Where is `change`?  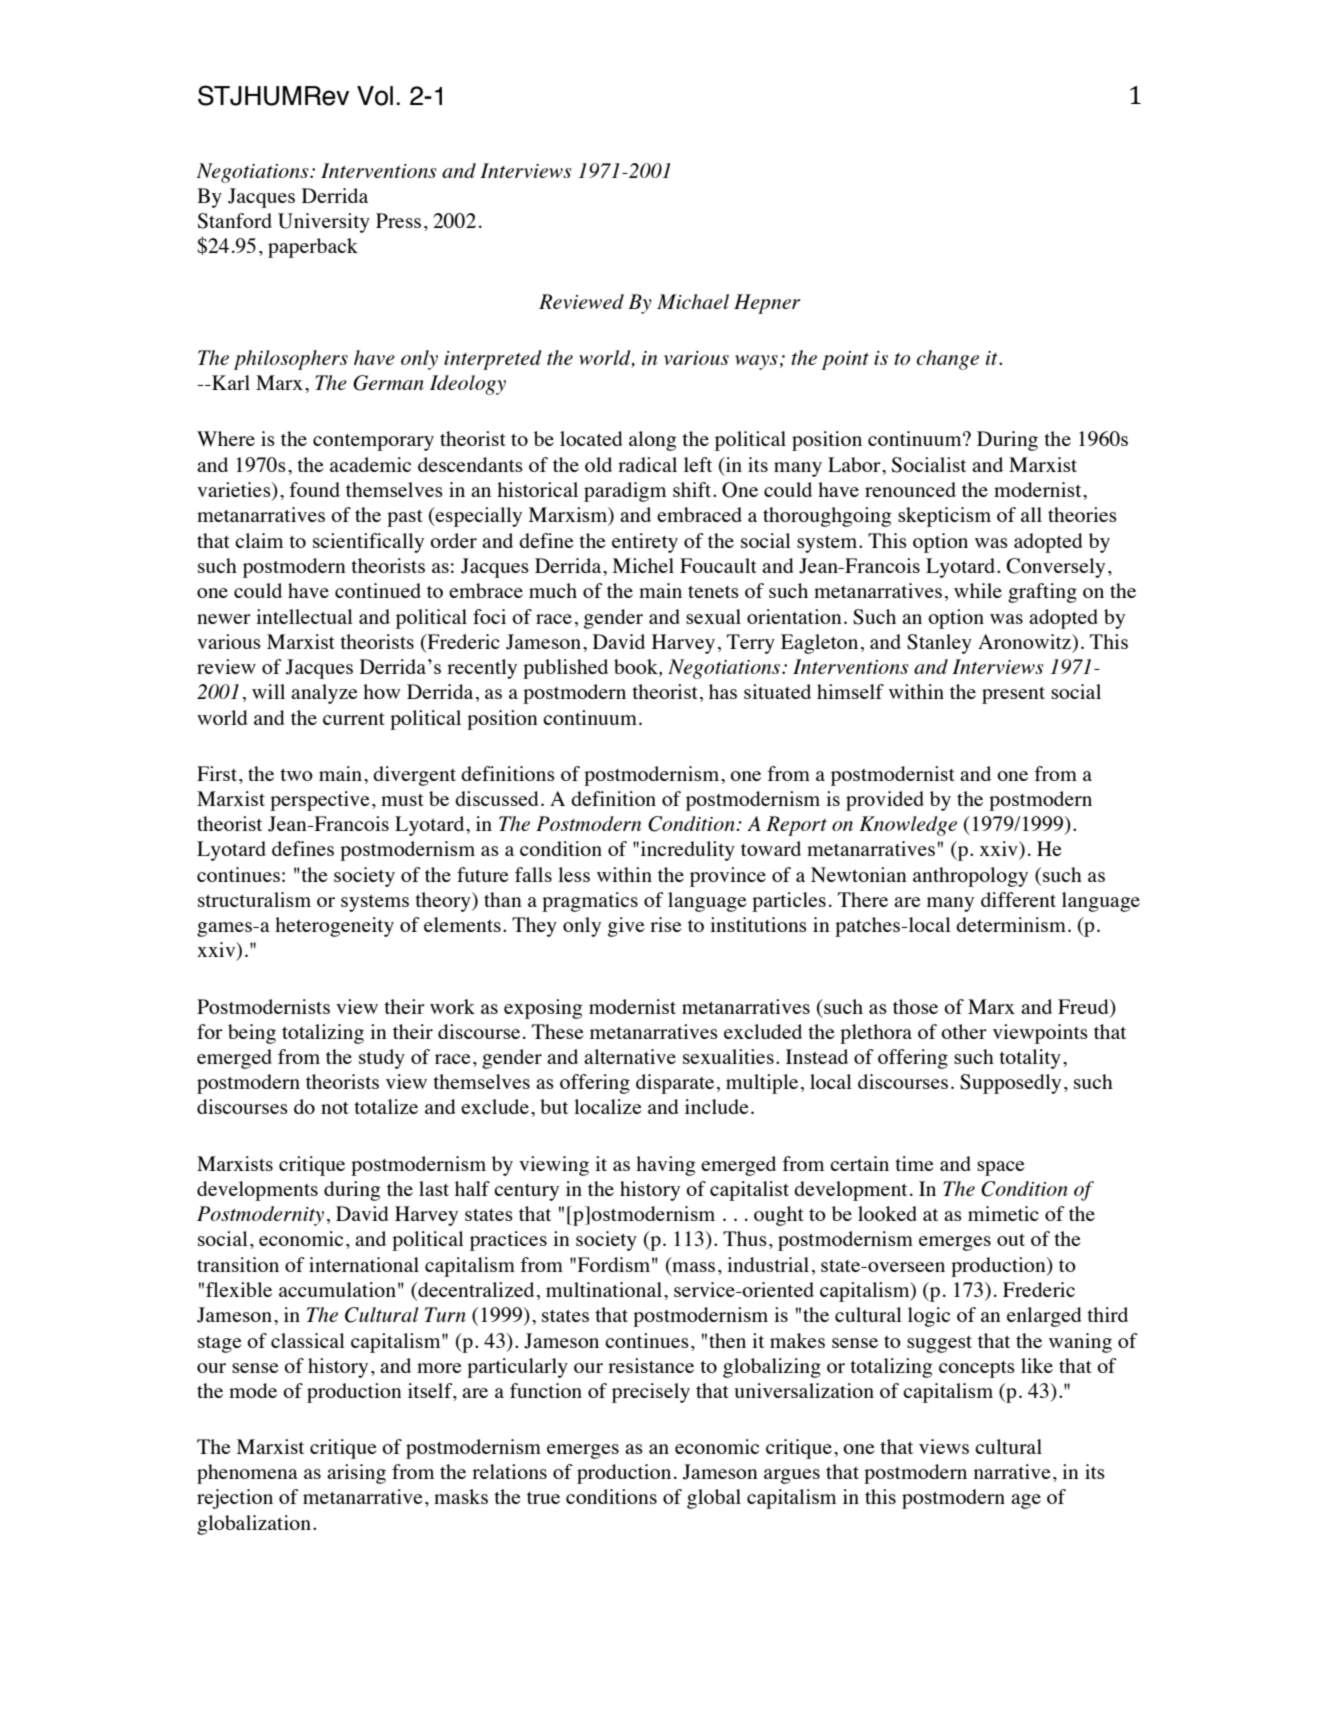 change is located at coordinates (948, 360).
